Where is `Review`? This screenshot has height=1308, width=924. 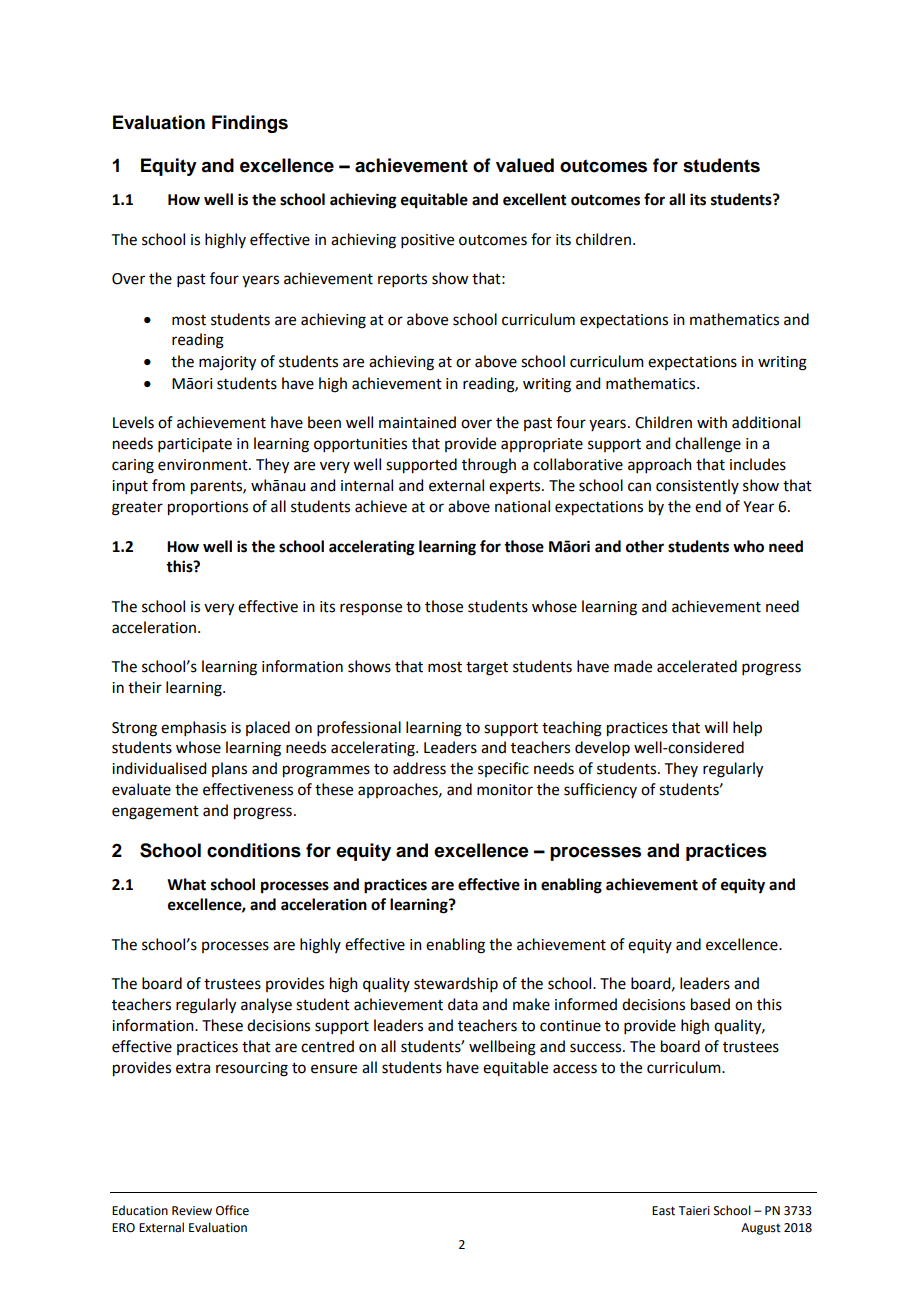 Review is located at coordinates (192, 1211).
